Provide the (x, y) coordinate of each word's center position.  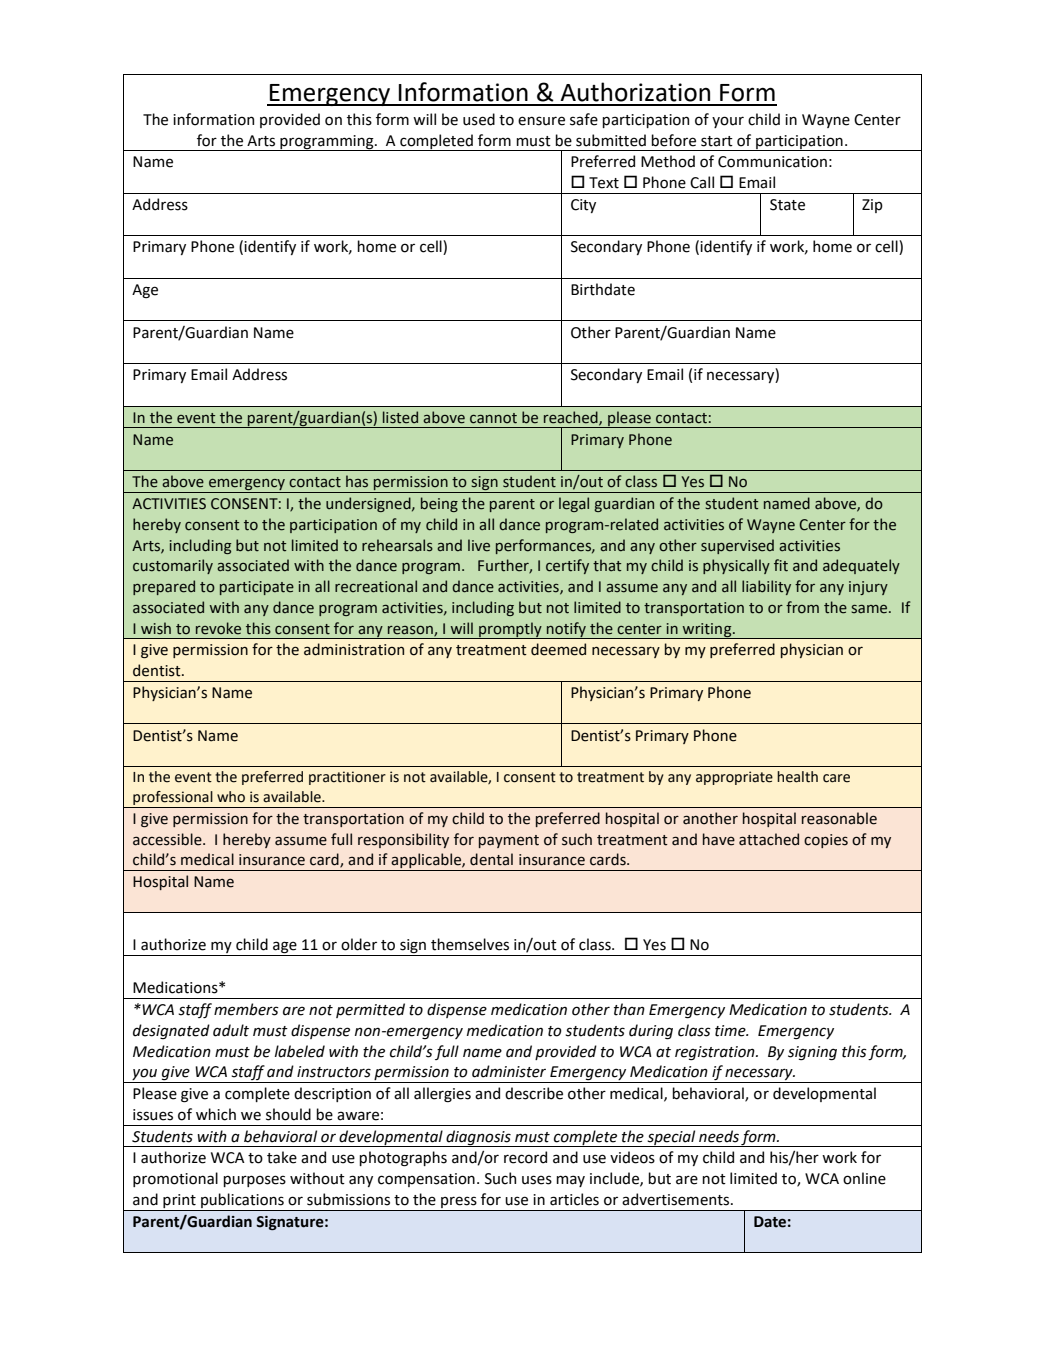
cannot (493, 418)
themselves (470, 944)
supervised (737, 546)
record (525, 1157)
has (357, 481)
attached (769, 839)
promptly (510, 630)
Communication (772, 162)
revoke (218, 628)
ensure (541, 121)
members (246, 1009)
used (479, 119)
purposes (254, 1181)
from (802, 607)
